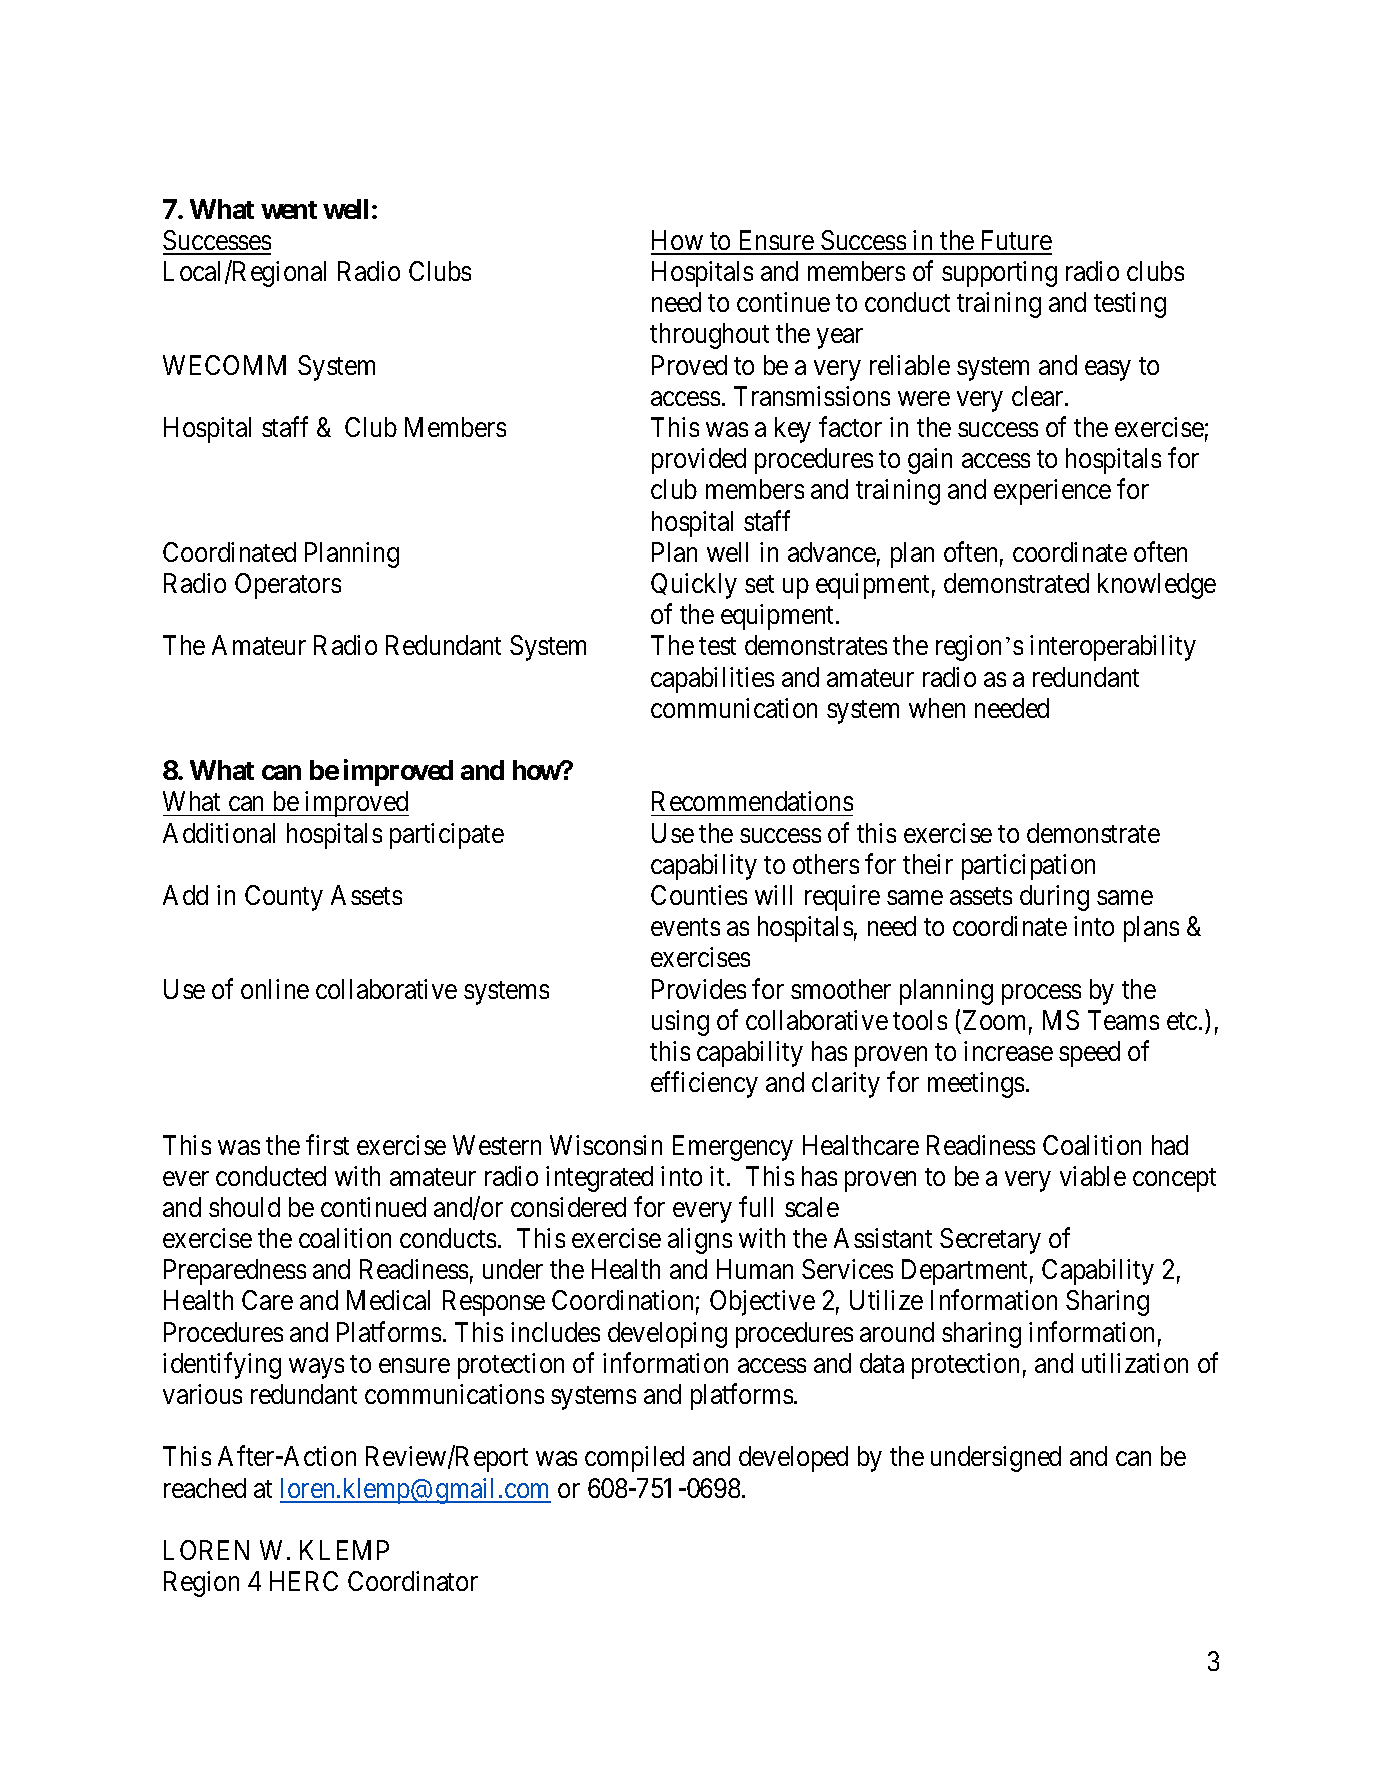  What do you see at coordinates (712, 680) in the document?
I see `capabilities` at bounding box center [712, 680].
